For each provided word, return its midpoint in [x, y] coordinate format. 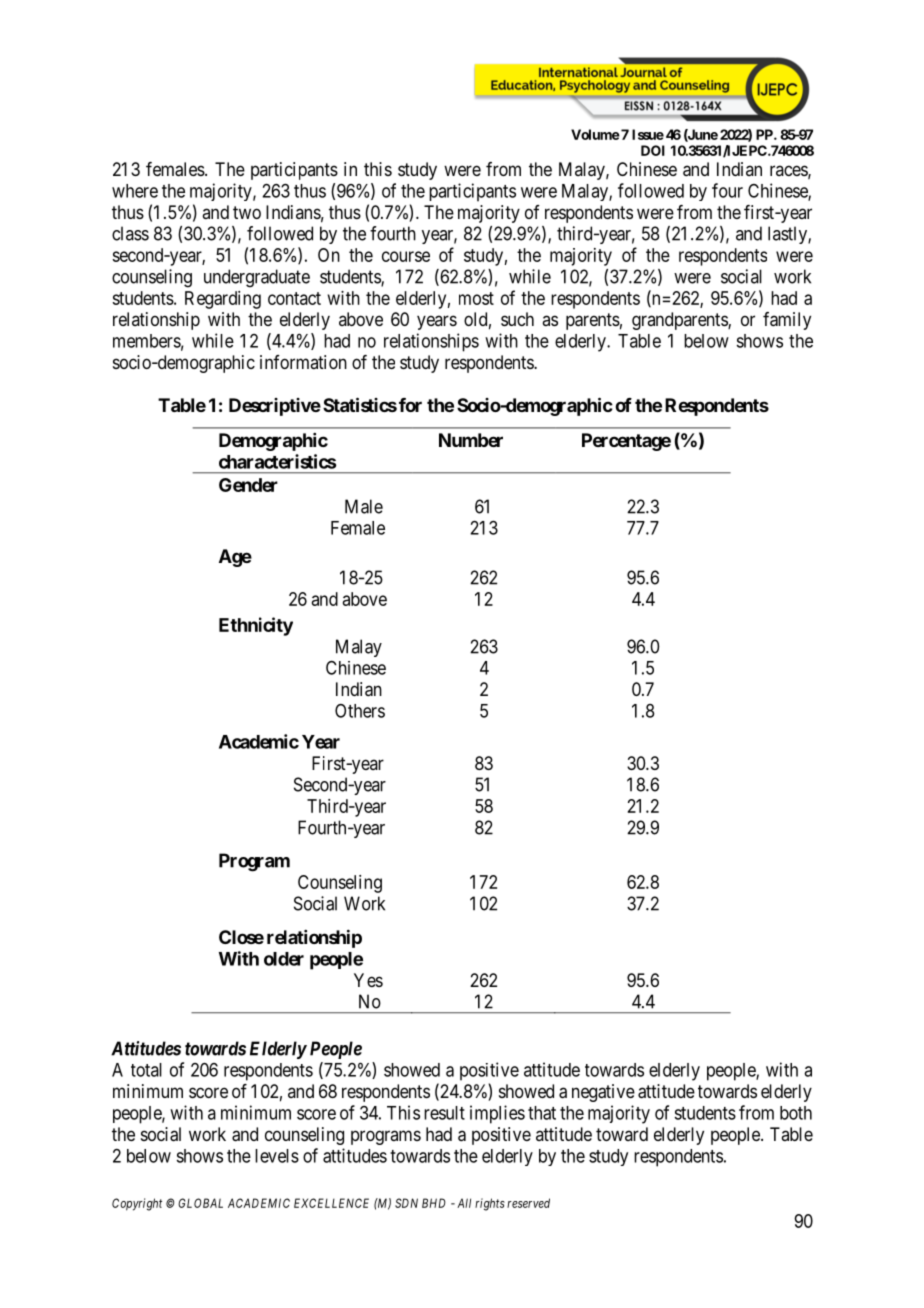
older [284, 959]
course [406, 256]
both [796, 1113]
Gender [248, 485]
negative [603, 1093]
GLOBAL [200, 1203]
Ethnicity [256, 626]
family [787, 321]
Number [471, 440]
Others [360, 711]
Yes [368, 980]
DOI [653, 150]
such [517, 319]
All [464, 1203]
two [247, 212]
